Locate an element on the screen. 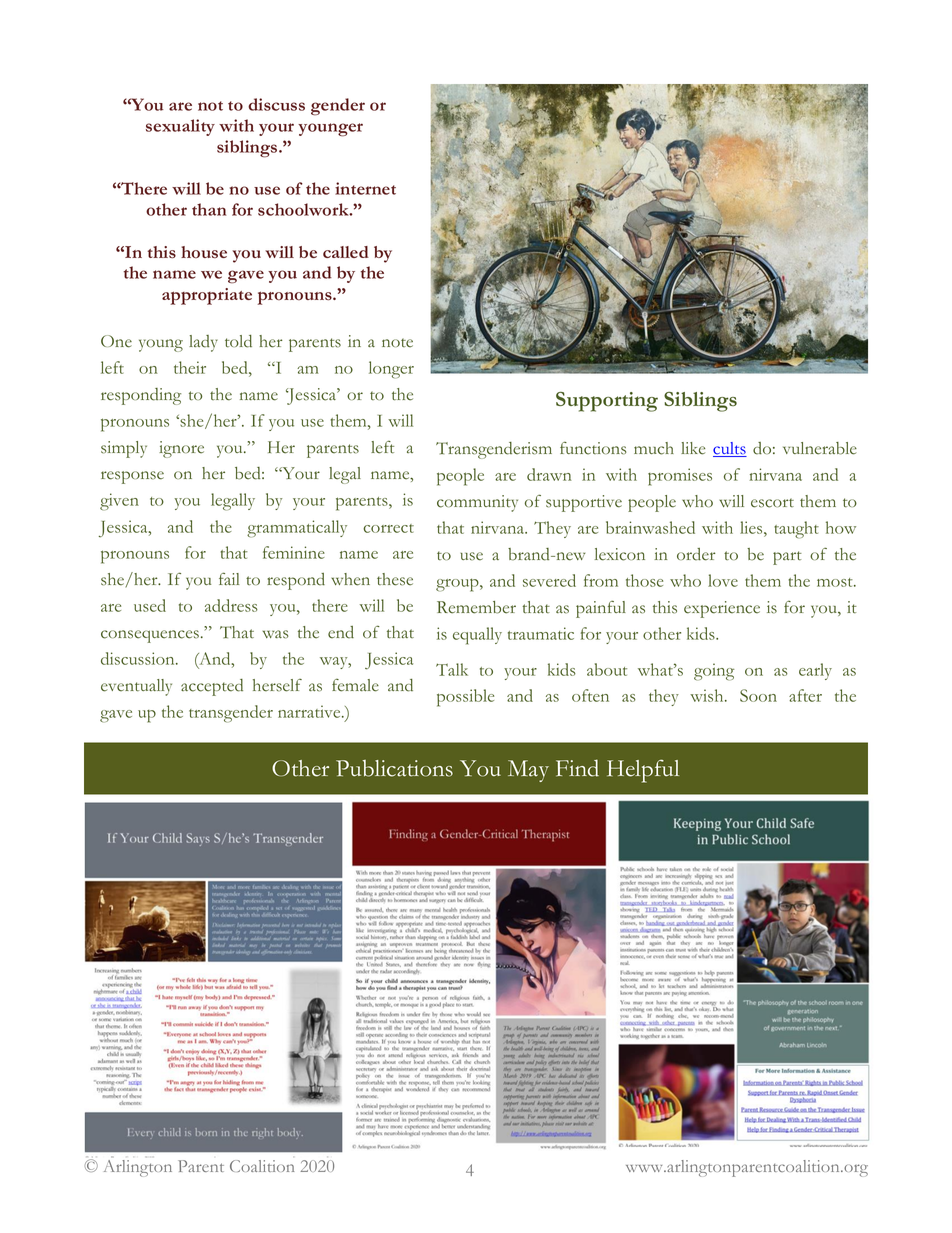  community is located at coordinates (477, 503).
